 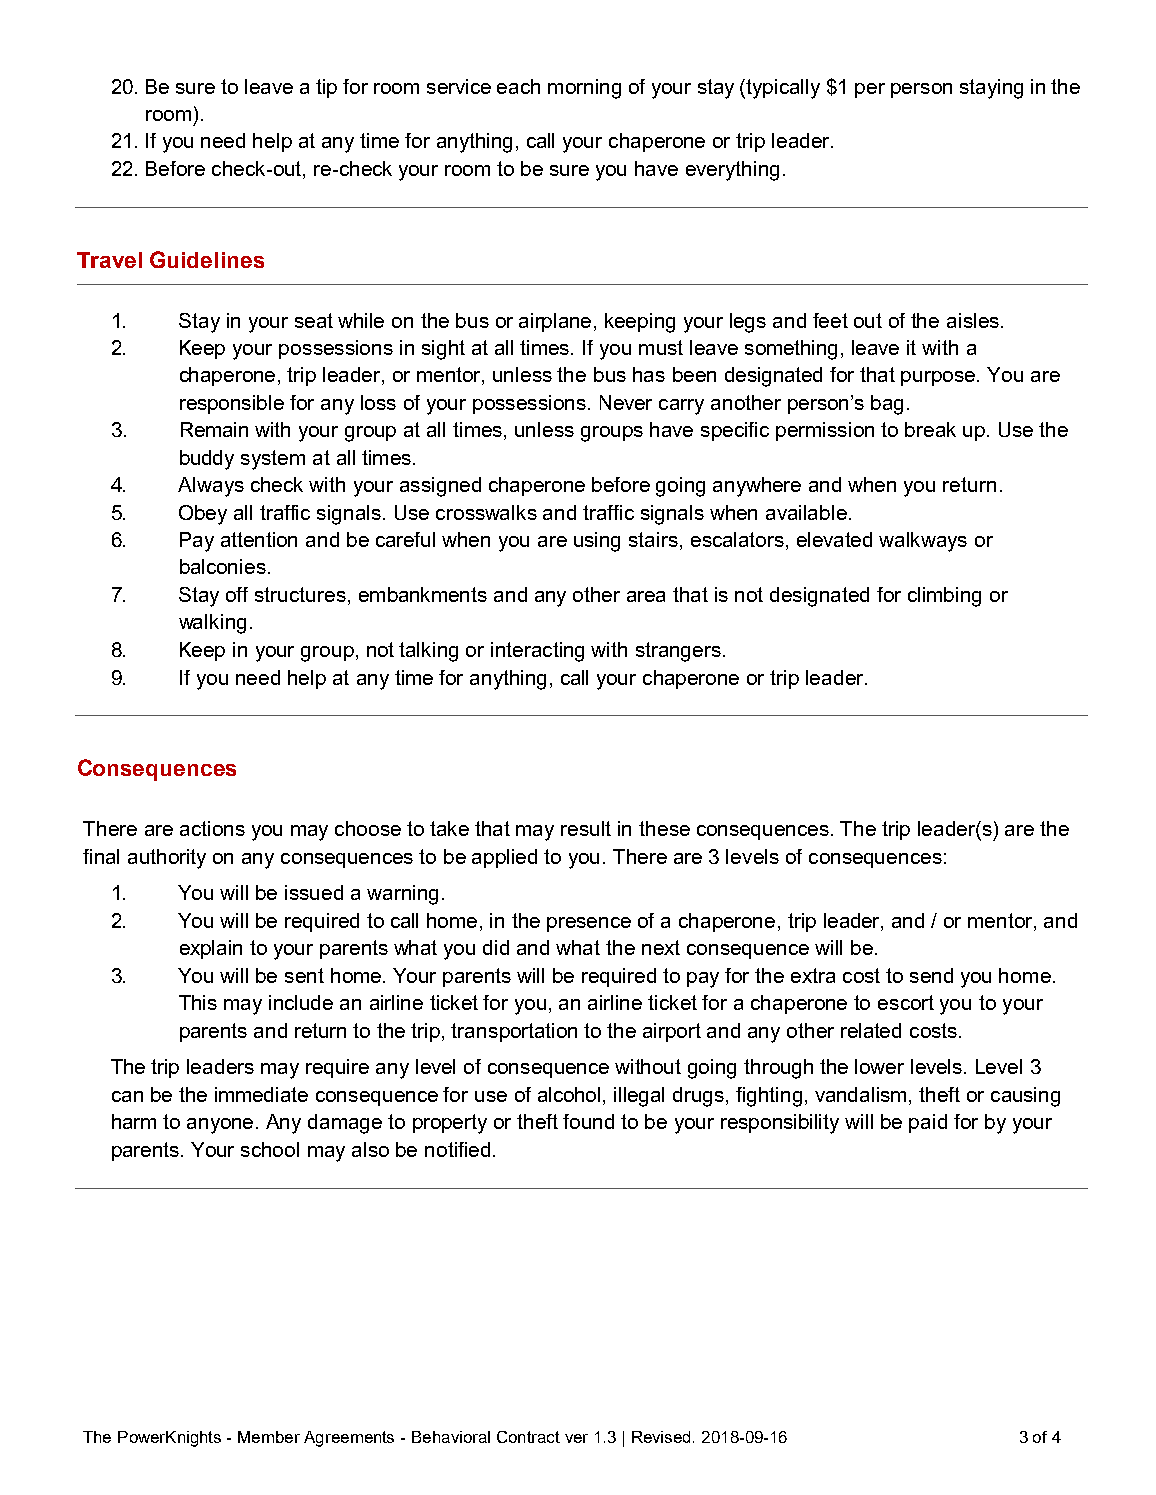 What do you see at coordinates (569, 1094) in the screenshot?
I see `alcohol` at bounding box center [569, 1094].
